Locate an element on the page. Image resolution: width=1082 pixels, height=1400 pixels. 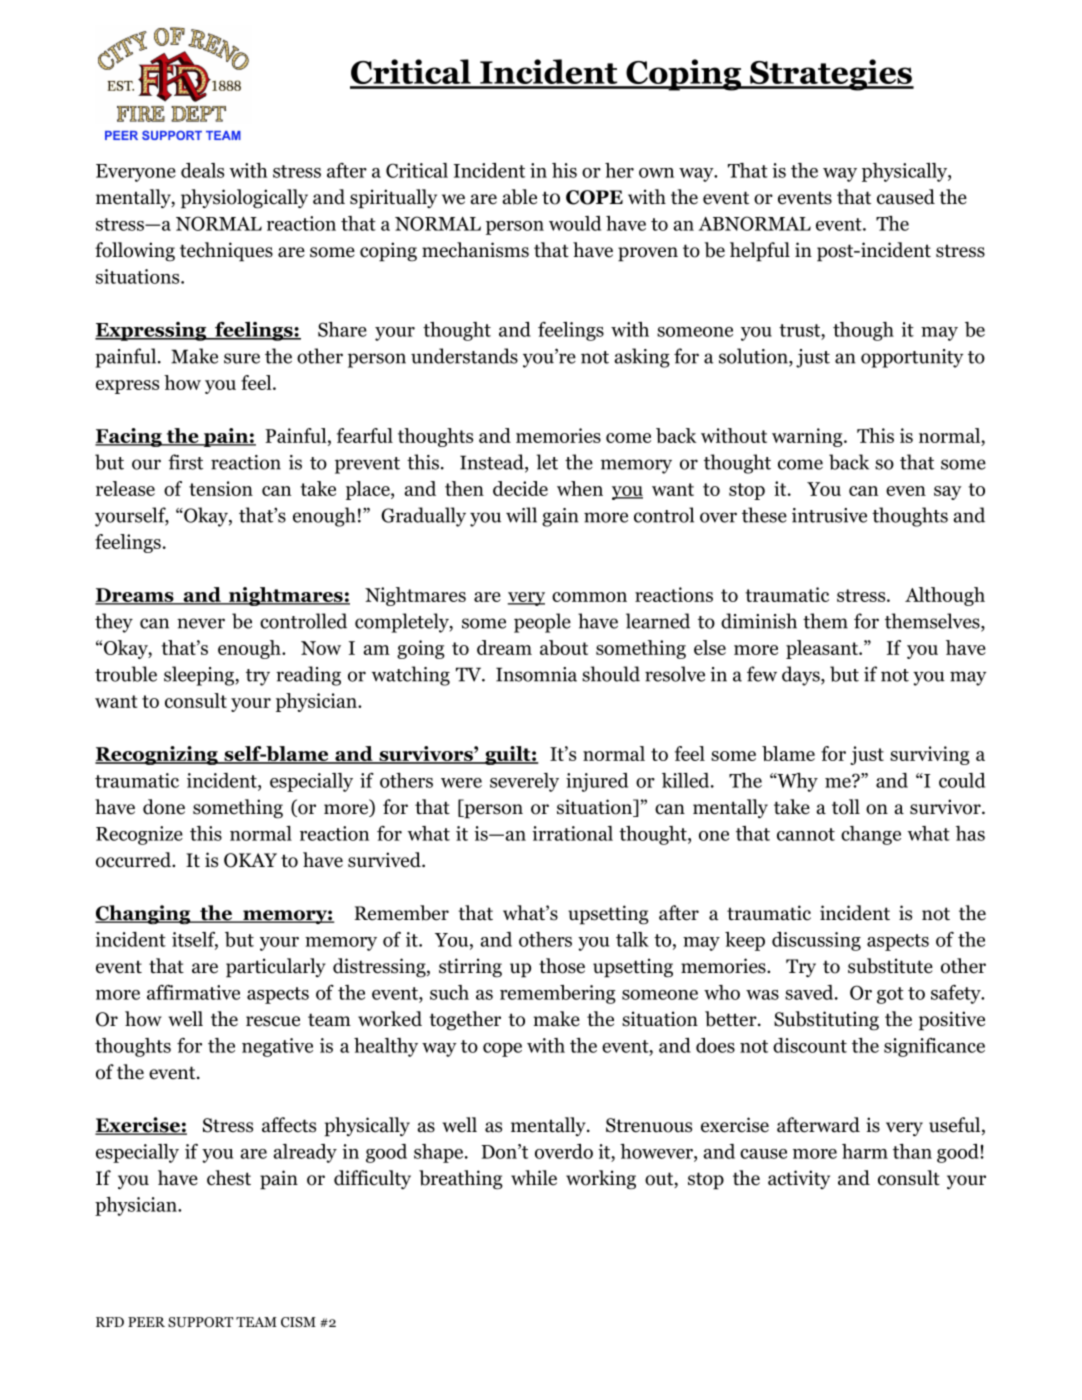
together is located at coordinates (465, 1021).
